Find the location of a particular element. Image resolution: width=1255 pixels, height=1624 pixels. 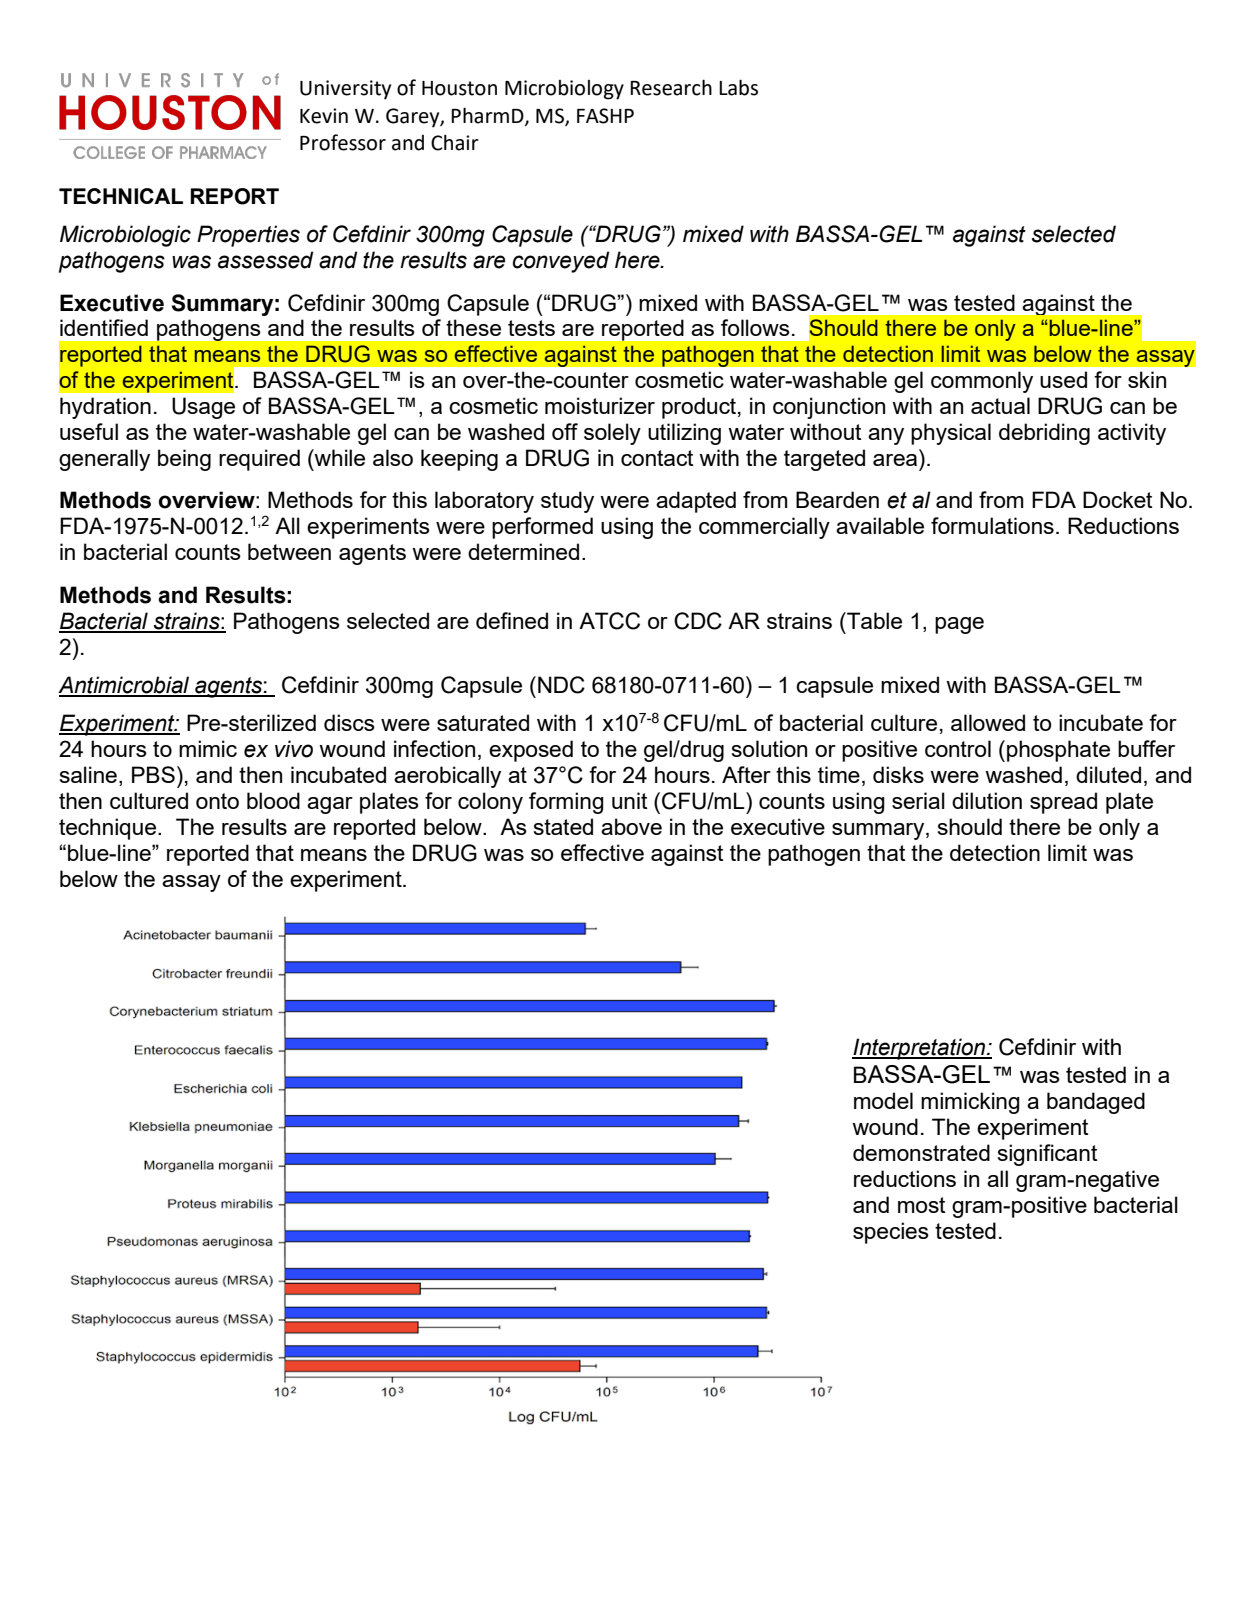

species is located at coordinates (891, 1233).
